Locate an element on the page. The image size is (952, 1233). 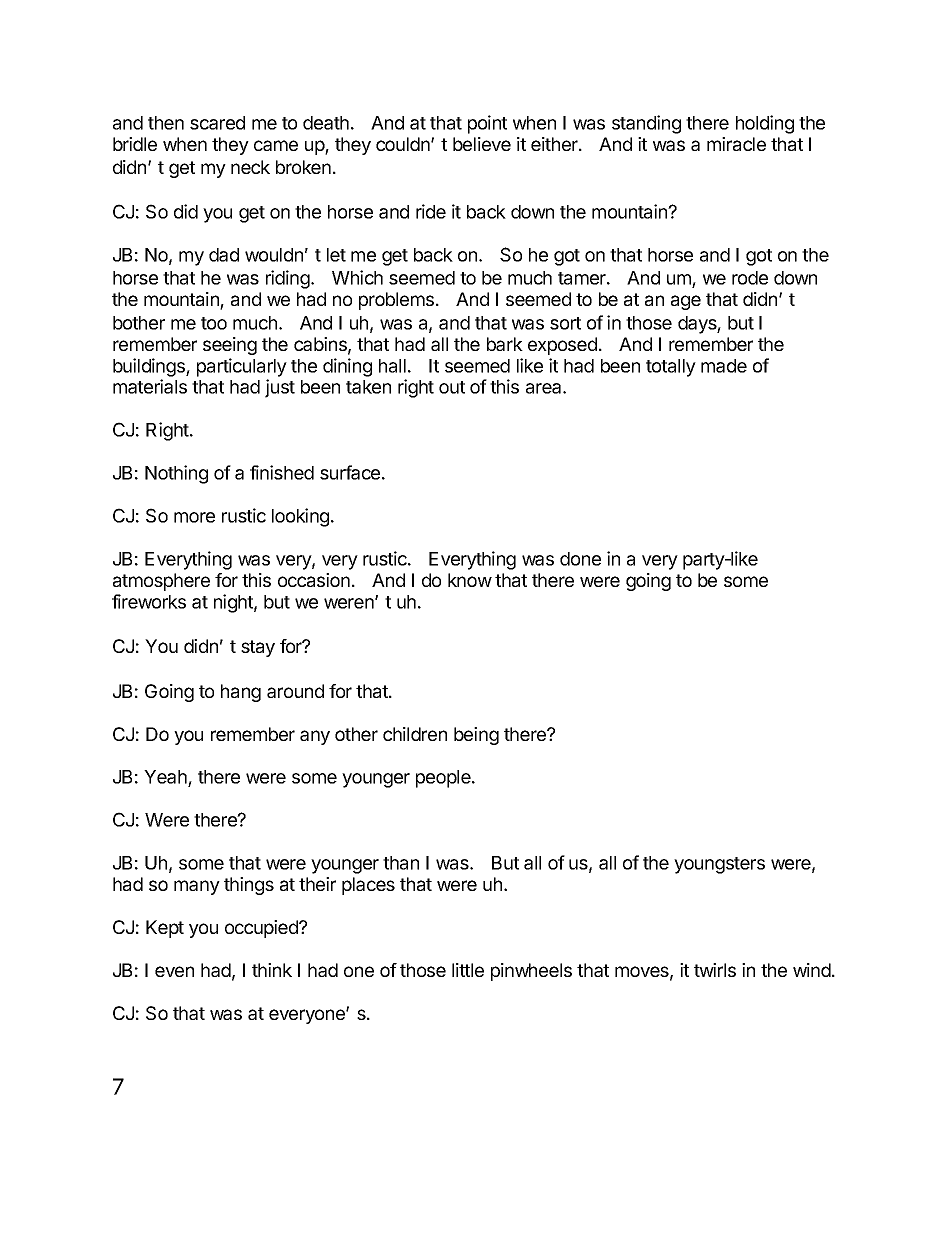
twirls is located at coordinates (715, 970).
